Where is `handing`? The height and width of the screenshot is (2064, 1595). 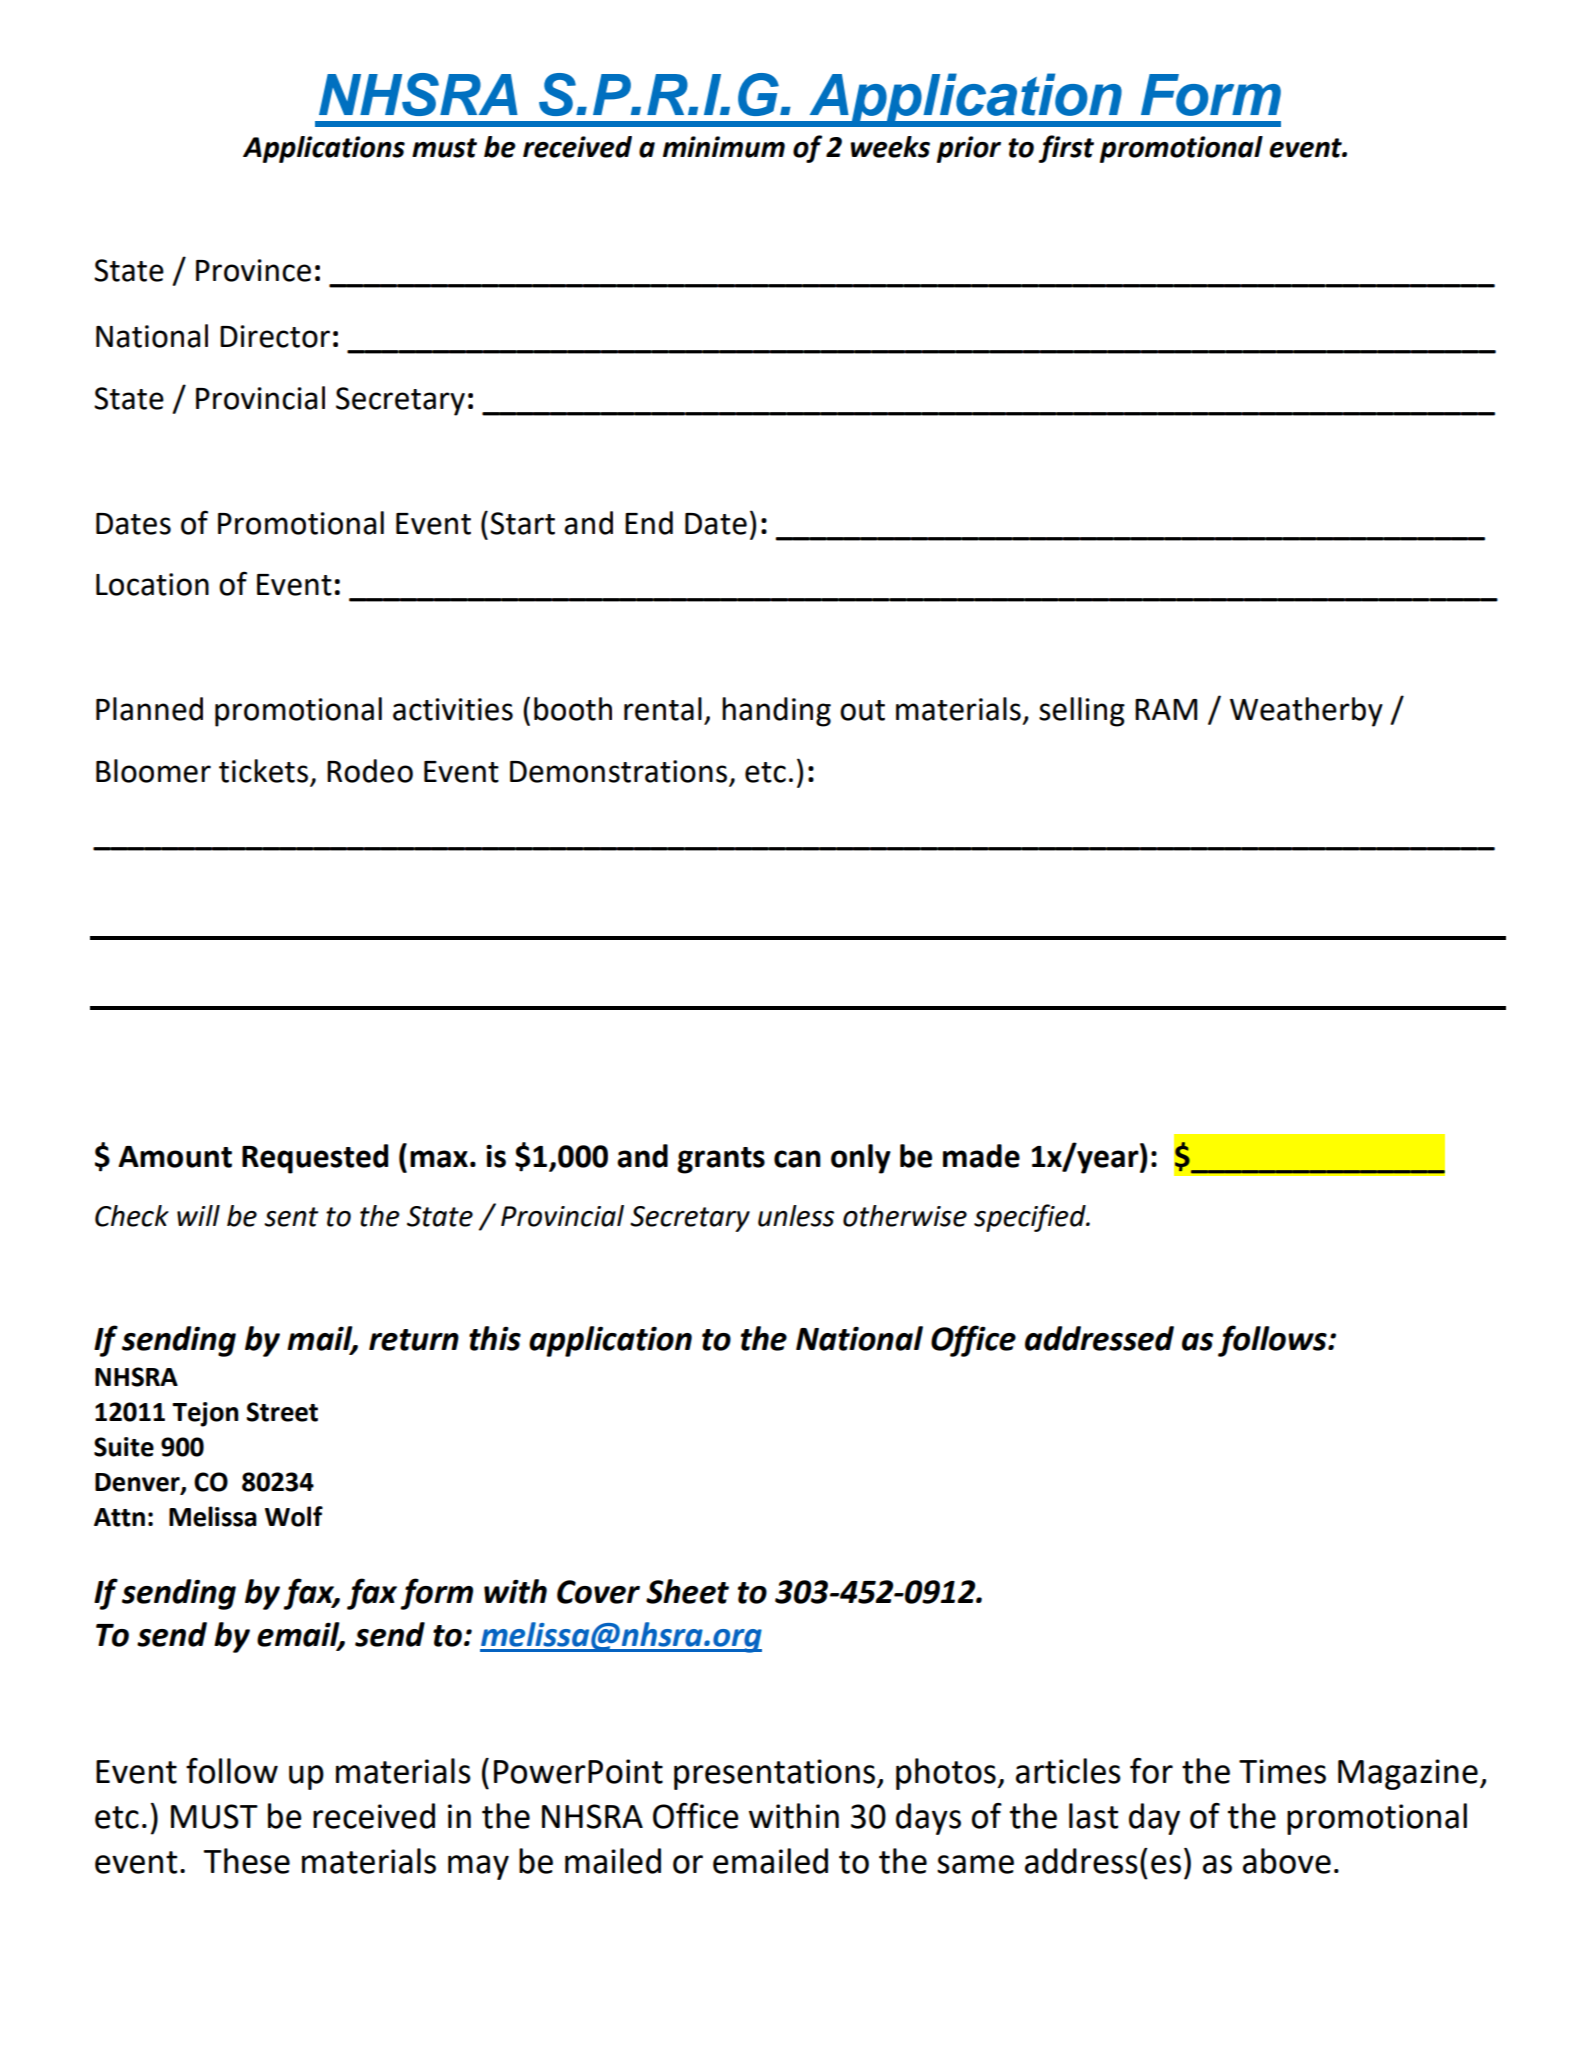 handing is located at coordinates (776, 712).
